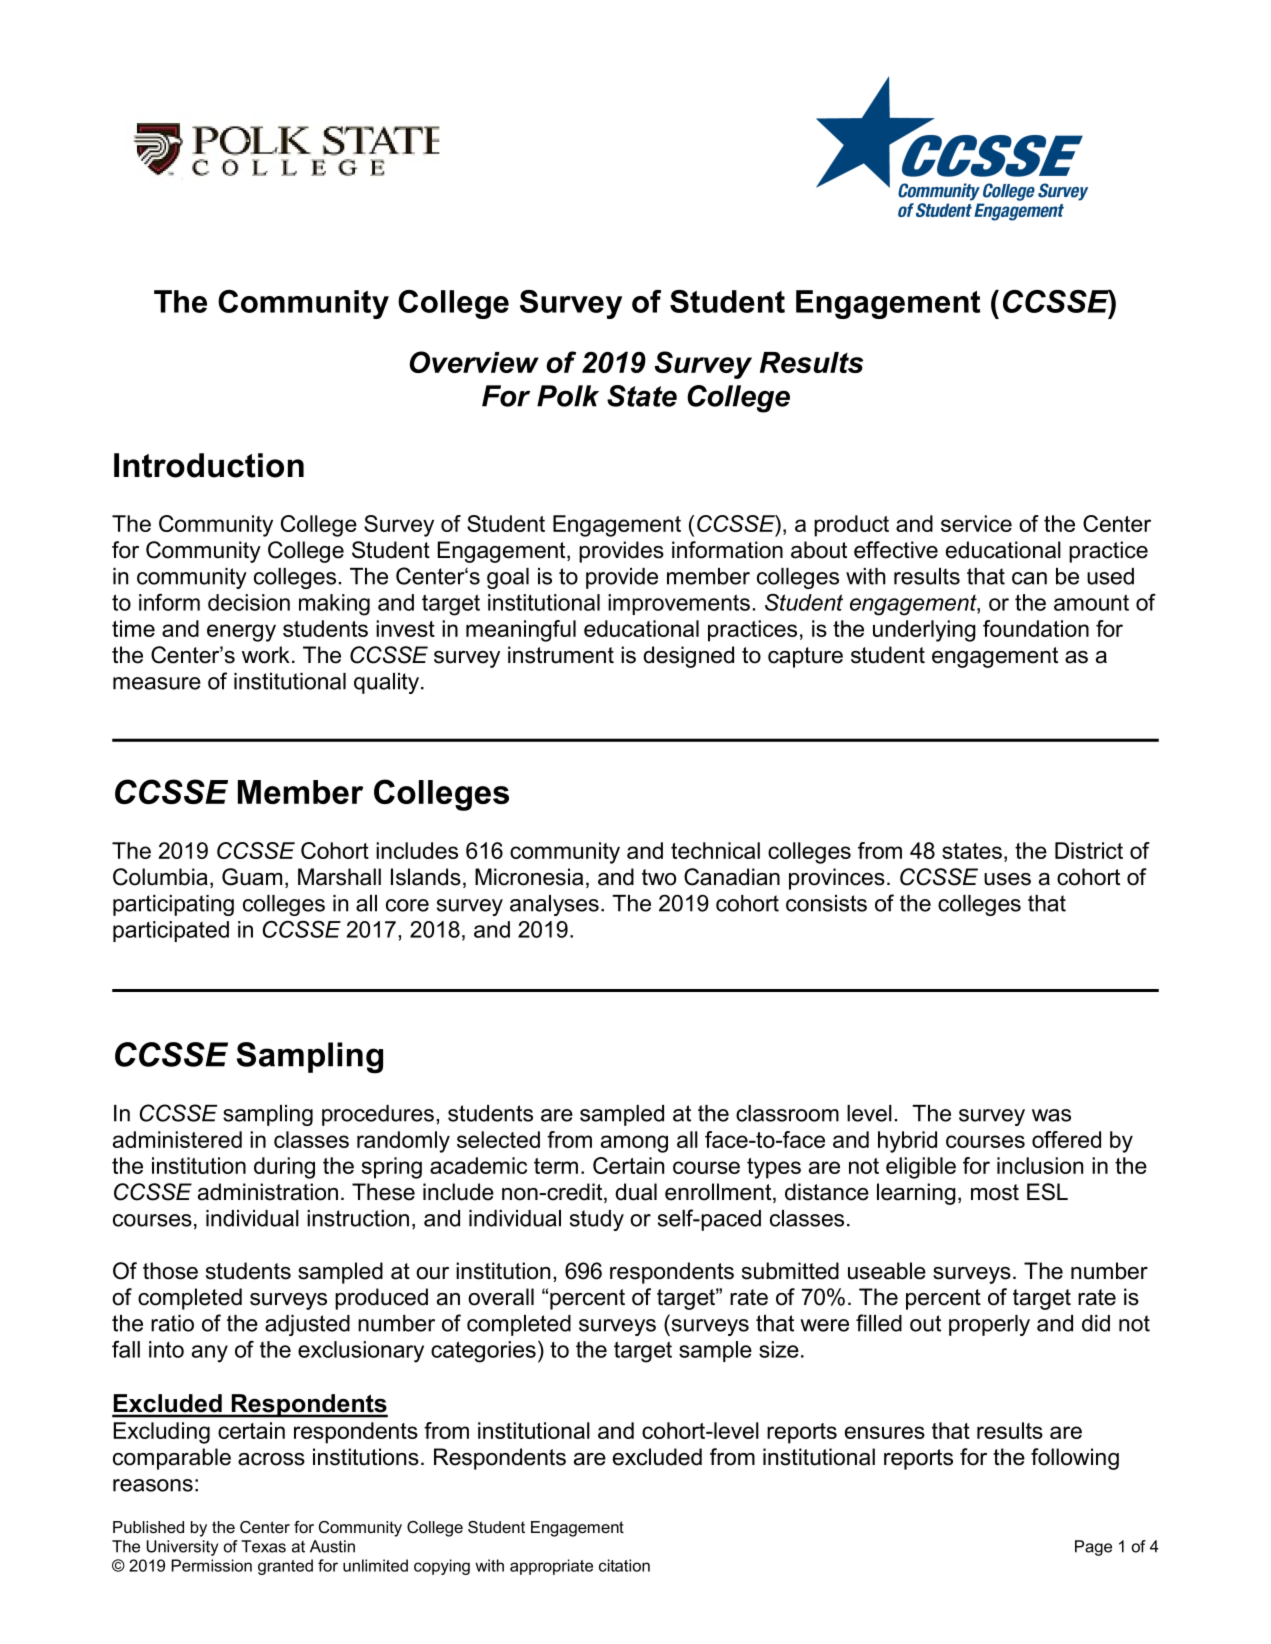 Image resolution: width=1271 pixels, height=1644 pixels. What do you see at coordinates (263, 1546) in the page?
I see `Texas` at bounding box center [263, 1546].
